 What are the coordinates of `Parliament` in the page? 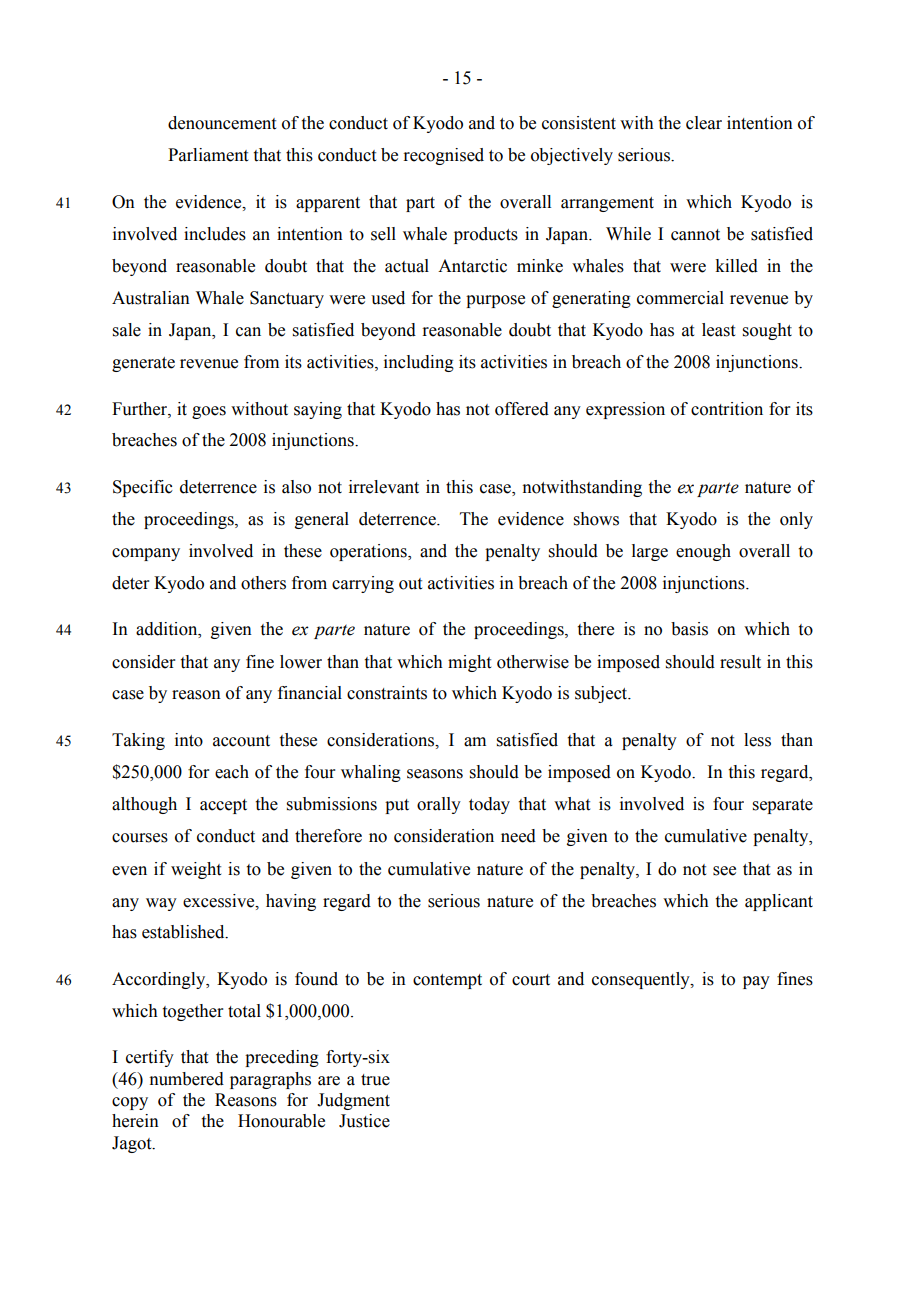 It's located at (208, 155).
